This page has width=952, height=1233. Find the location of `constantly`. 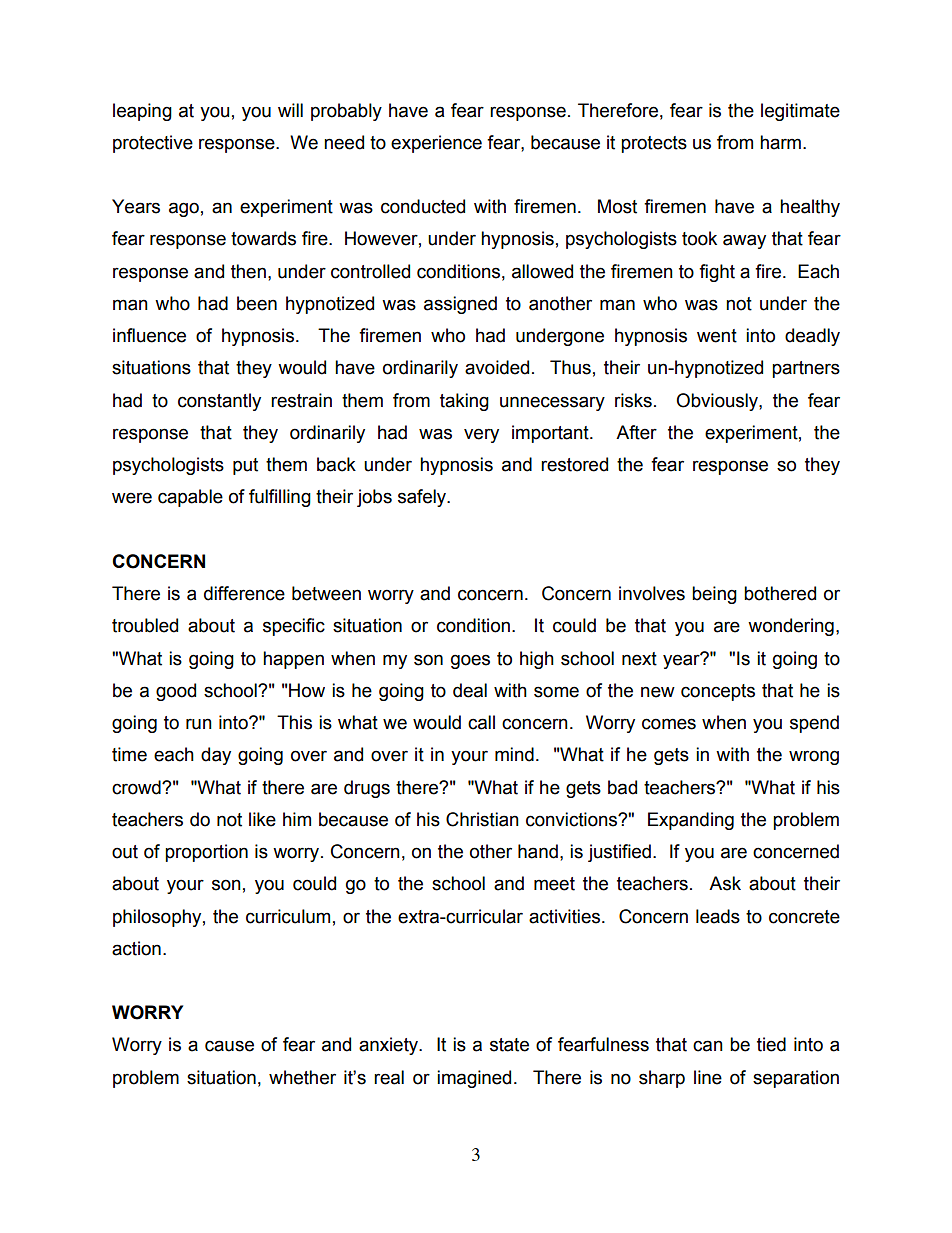

constantly is located at coordinates (219, 402).
